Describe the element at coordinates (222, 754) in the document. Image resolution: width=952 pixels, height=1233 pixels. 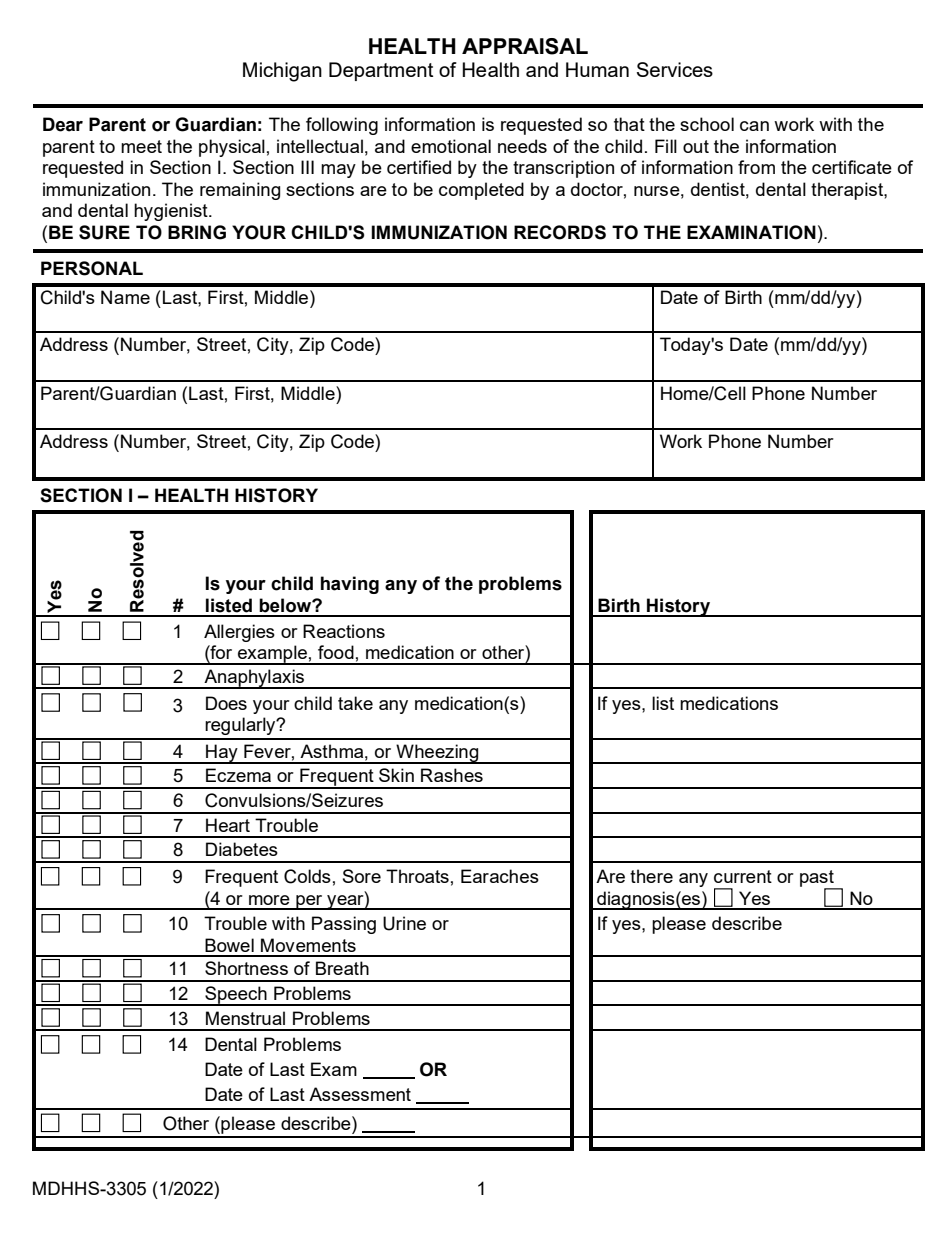
I see `Hay` at that location.
